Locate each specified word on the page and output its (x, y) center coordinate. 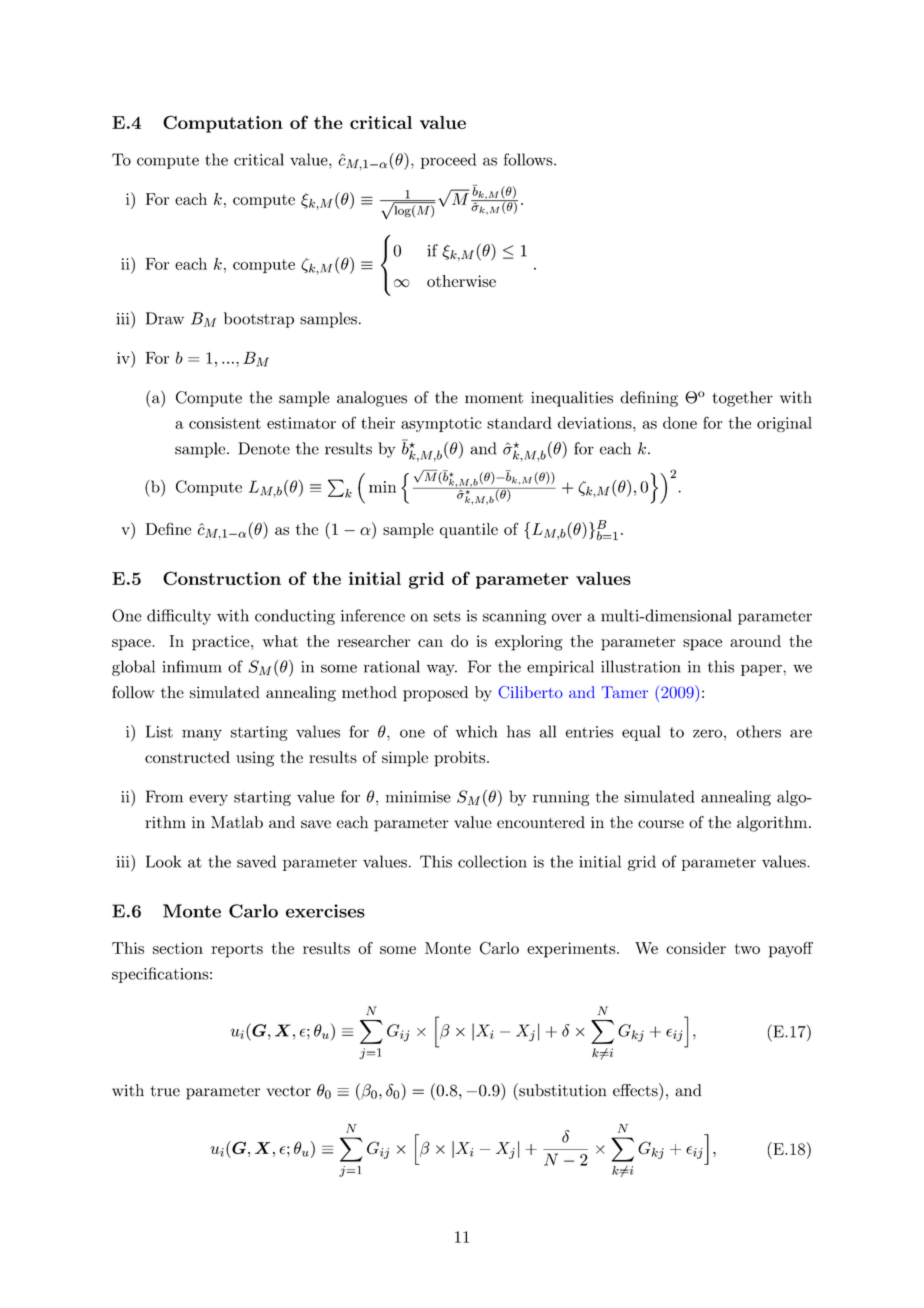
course (661, 824)
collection (492, 861)
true (165, 1091)
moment (494, 398)
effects (636, 1090)
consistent (225, 423)
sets (447, 616)
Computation (223, 124)
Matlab (237, 822)
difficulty (179, 617)
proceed (448, 161)
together (743, 399)
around (755, 641)
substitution (562, 1090)
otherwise (461, 281)
